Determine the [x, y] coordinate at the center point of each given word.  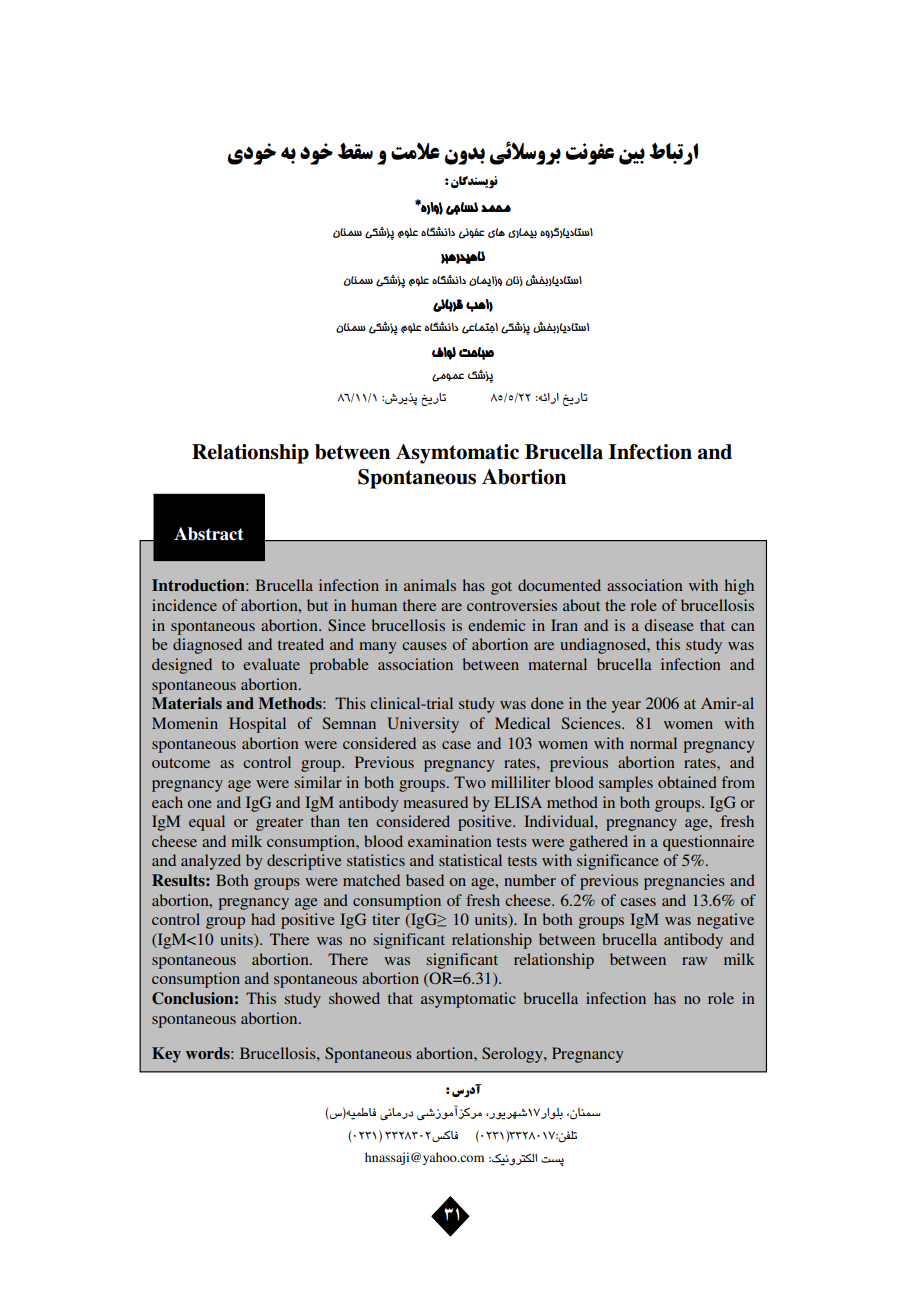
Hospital [257, 725]
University [423, 725]
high [739, 587]
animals [430, 585]
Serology [513, 1055]
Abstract [209, 534]
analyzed [211, 862]
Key [166, 1055]
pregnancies [684, 882]
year [626, 707]
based [425, 880]
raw [694, 961]
